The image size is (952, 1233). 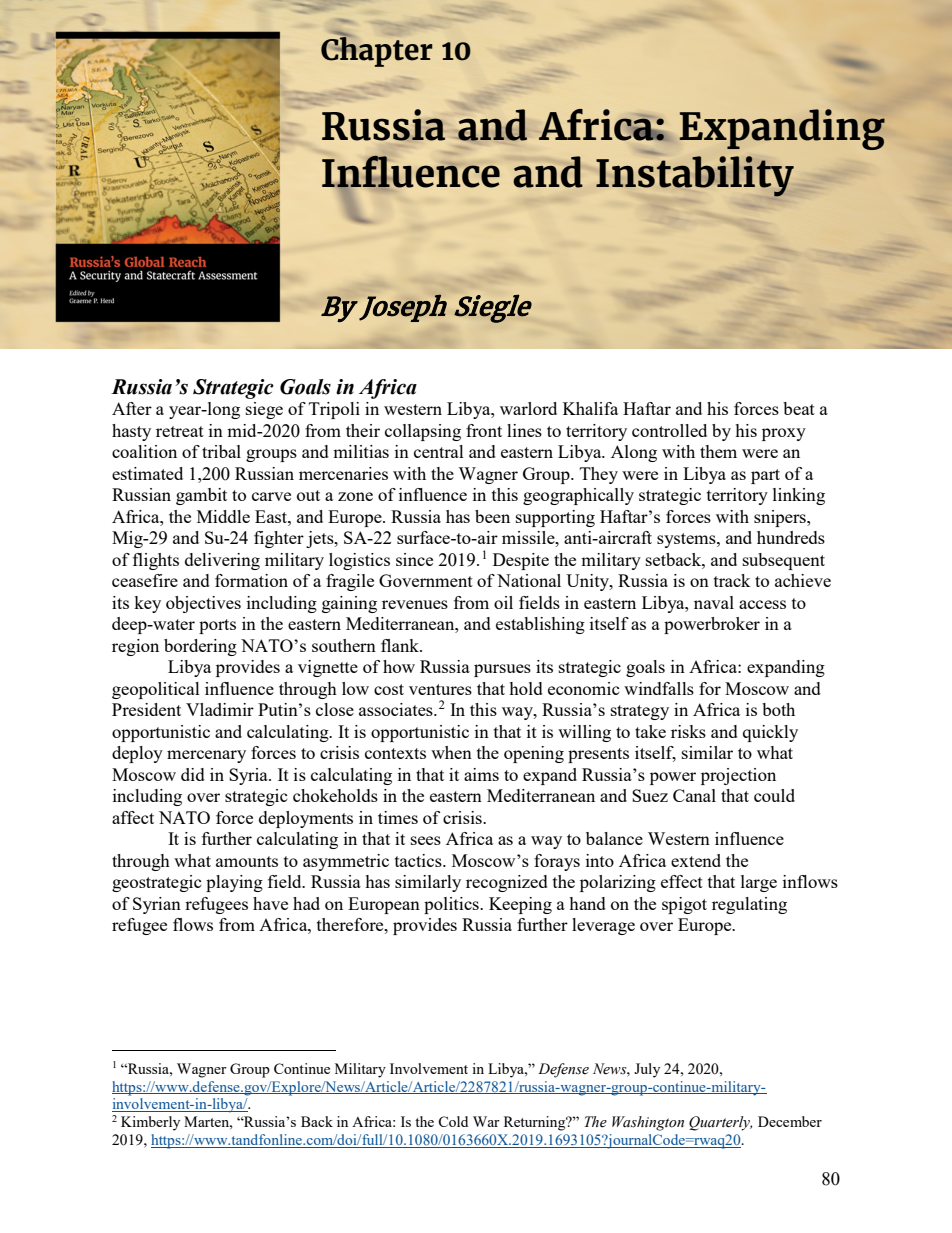 What do you see at coordinates (150, 1123) in the screenshot?
I see `Kimberly` at bounding box center [150, 1123].
